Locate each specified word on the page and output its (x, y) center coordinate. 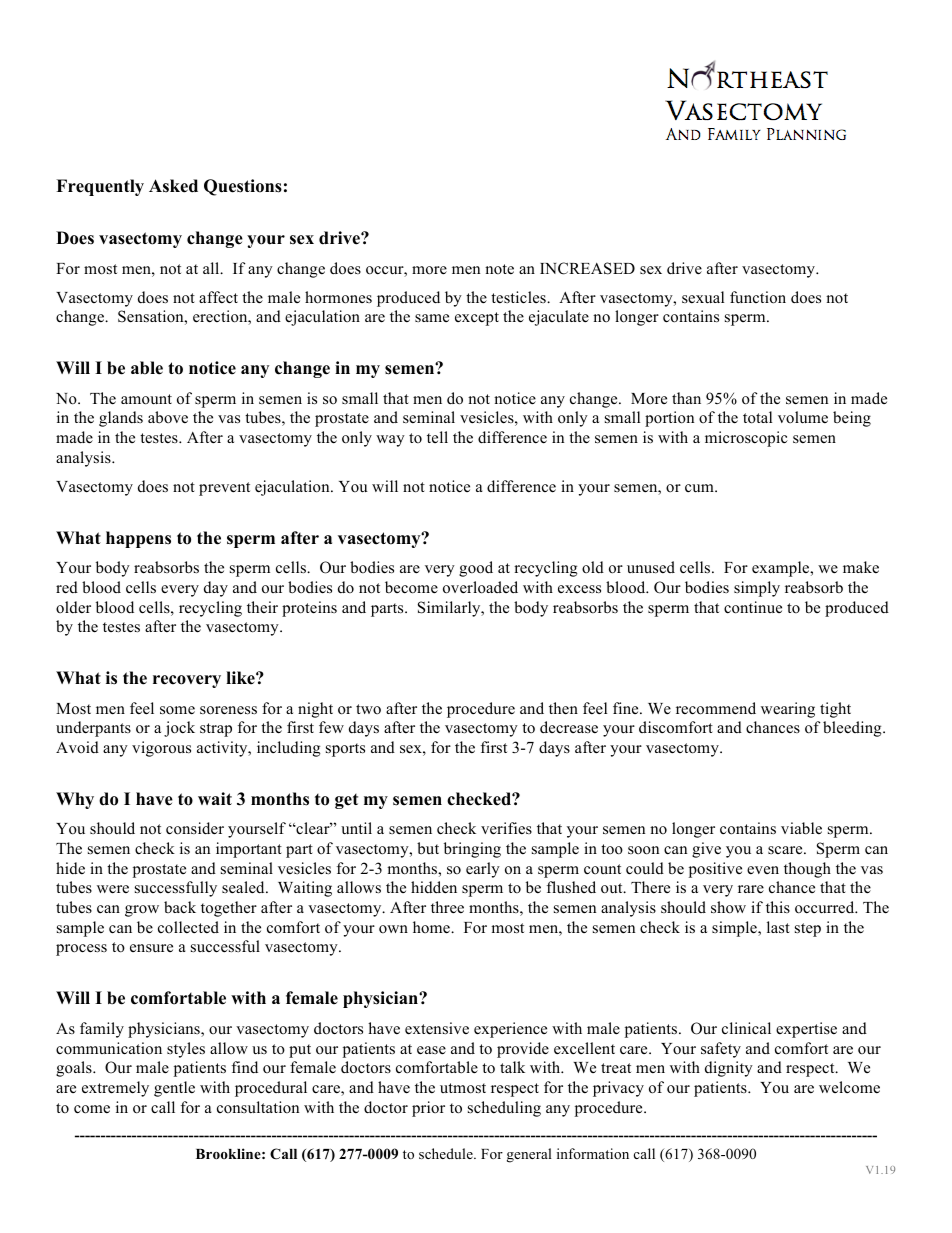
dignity (729, 1069)
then (563, 708)
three (447, 907)
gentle (174, 1089)
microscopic (746, 439)
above (168, 417)
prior (428, 1109)
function (758, 297)
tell (437, 437)
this (778, 907)
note (499, 269)
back (180, 907)
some (177, 710)
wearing (788, 710)
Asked (173, 186)
